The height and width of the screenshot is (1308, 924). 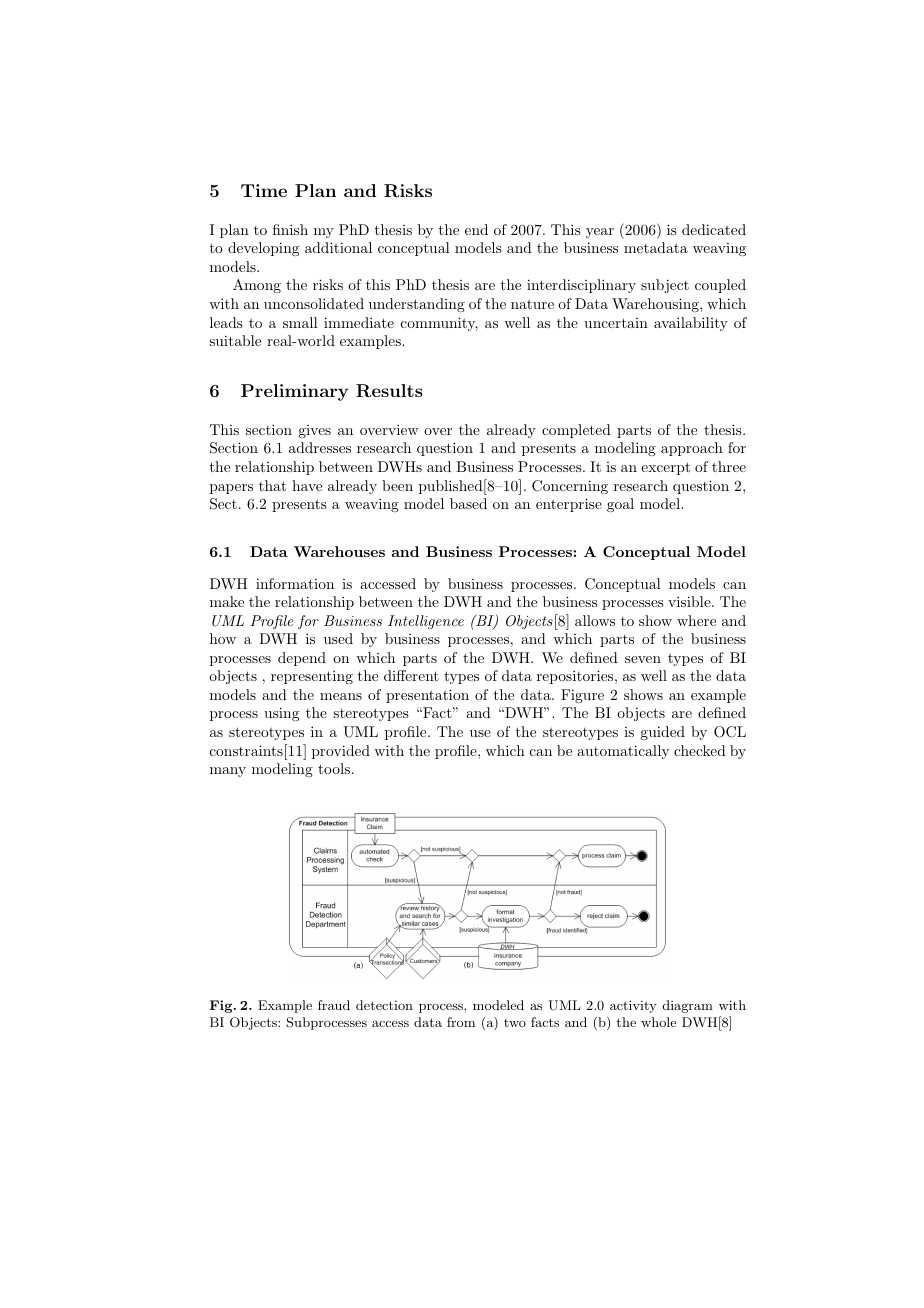 What do you see at coordinates (665, 468) in the screenshot?
I see `excerpt` at bounding box center [665, 468].
